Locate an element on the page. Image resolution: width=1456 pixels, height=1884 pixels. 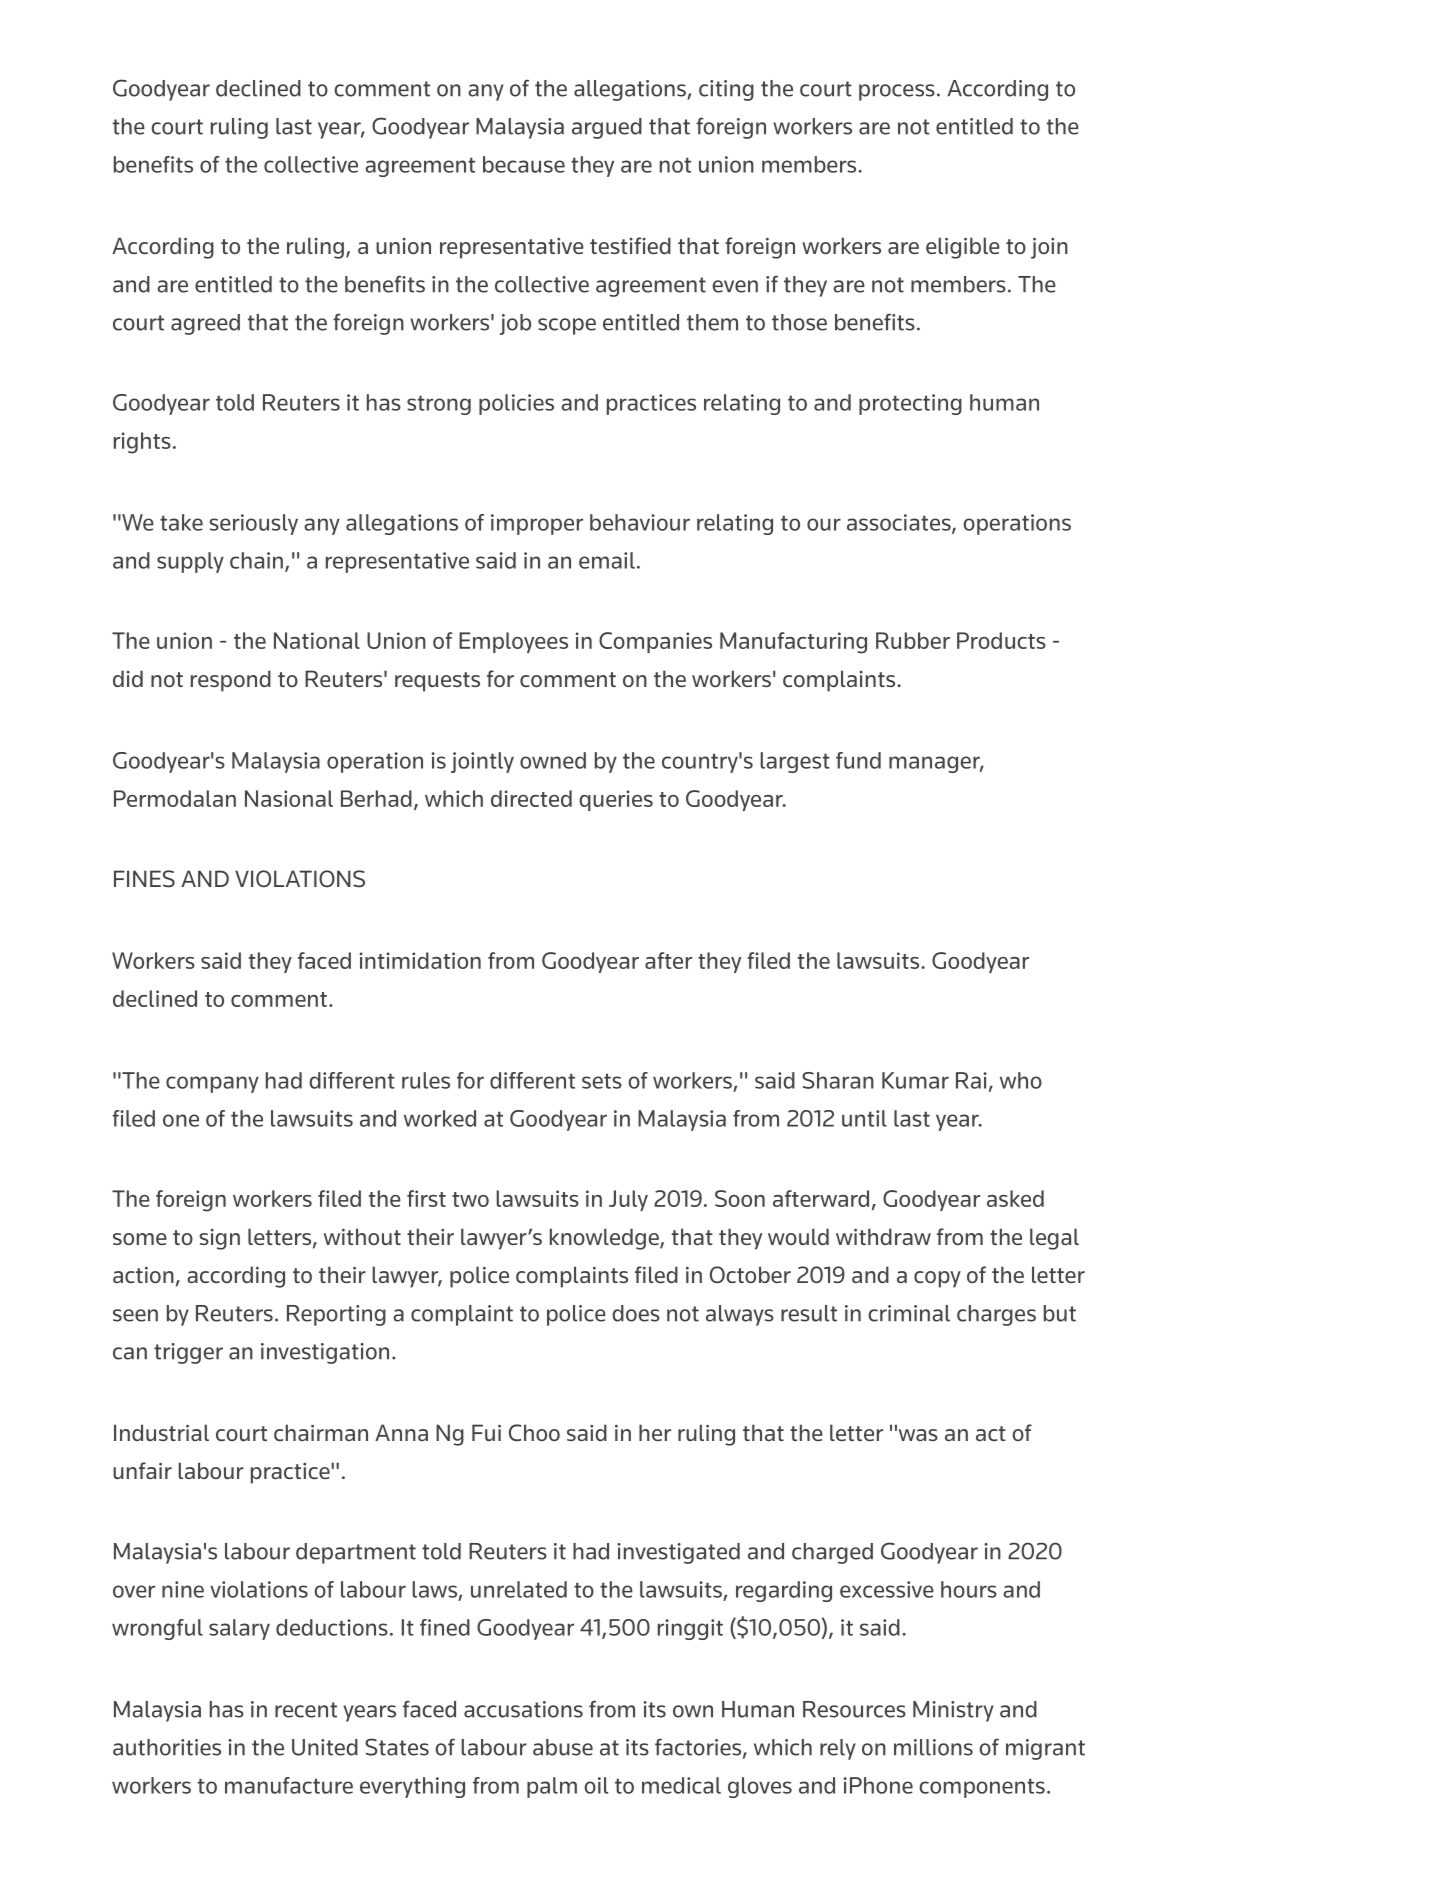
process is located at coordinates (897, 92).
